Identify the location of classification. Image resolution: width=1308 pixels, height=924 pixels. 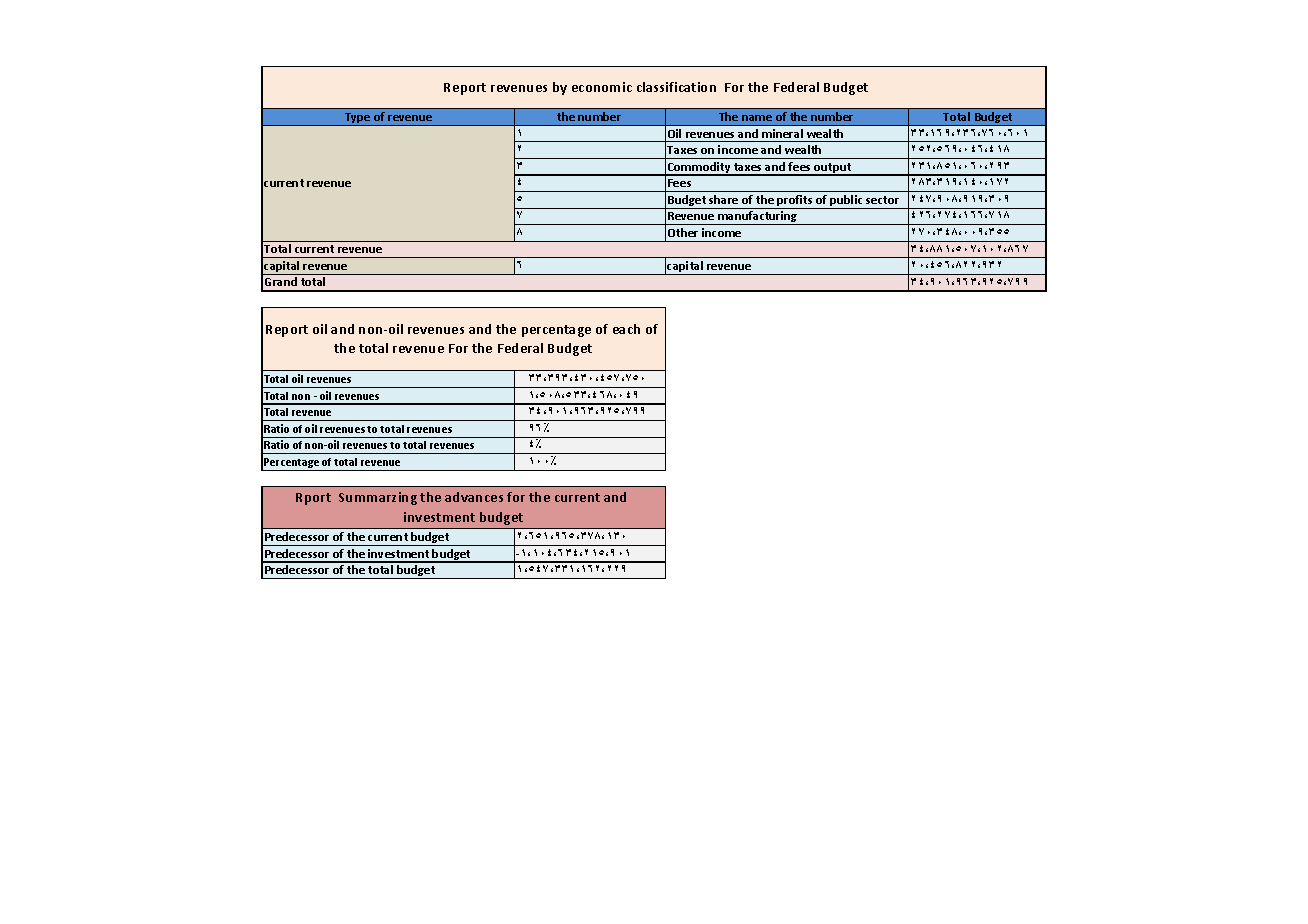
(676, 87).
